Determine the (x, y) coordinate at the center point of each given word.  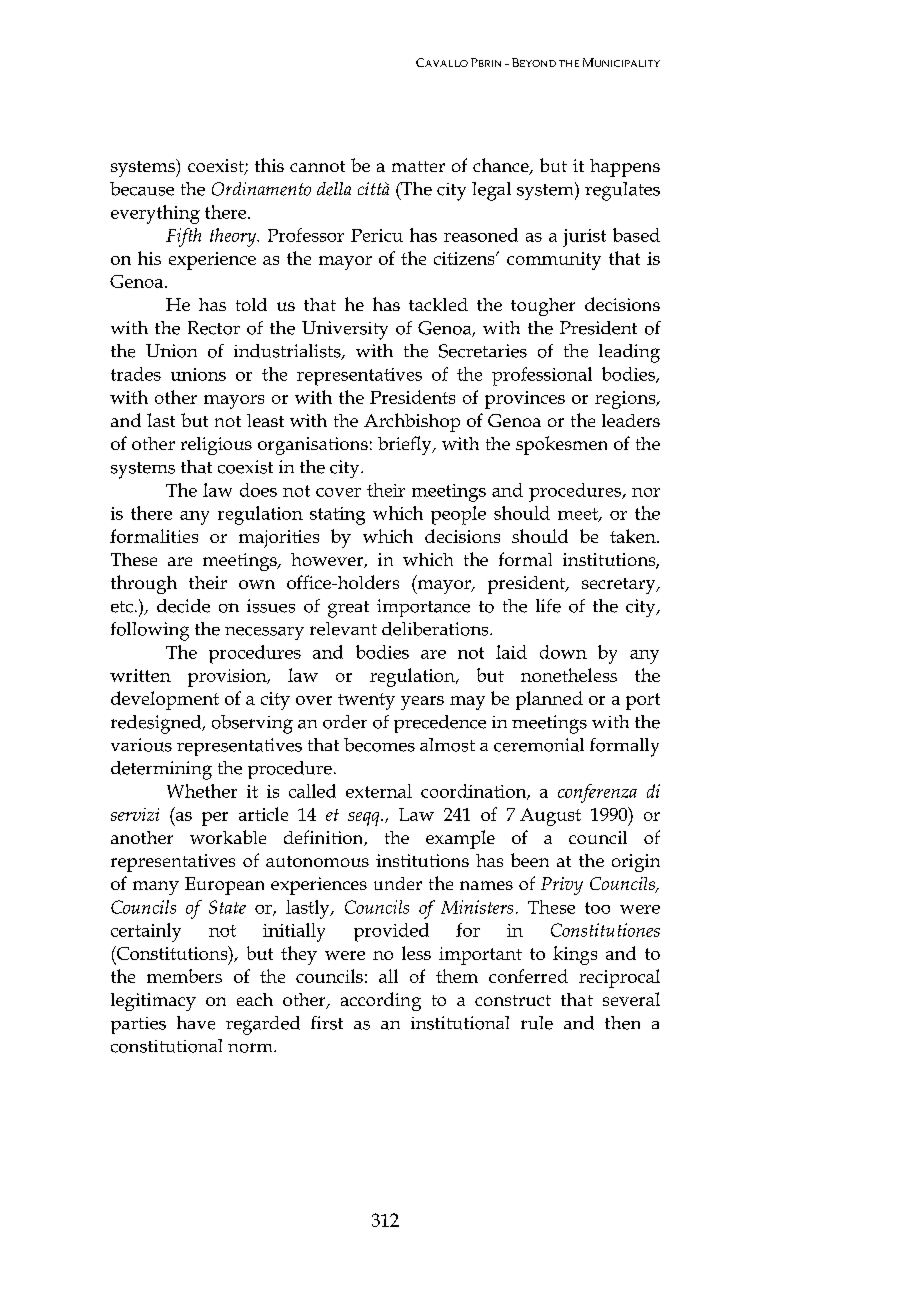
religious (216, 446)
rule (537, 1023)
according (381, 1001)
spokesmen (561, 445)
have (196, 1023)
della (334, 189)
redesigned (157, 724)
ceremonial (539, 745)
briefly (406, 445)
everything (155, 214)
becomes (379, 745)
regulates (622, 191)
